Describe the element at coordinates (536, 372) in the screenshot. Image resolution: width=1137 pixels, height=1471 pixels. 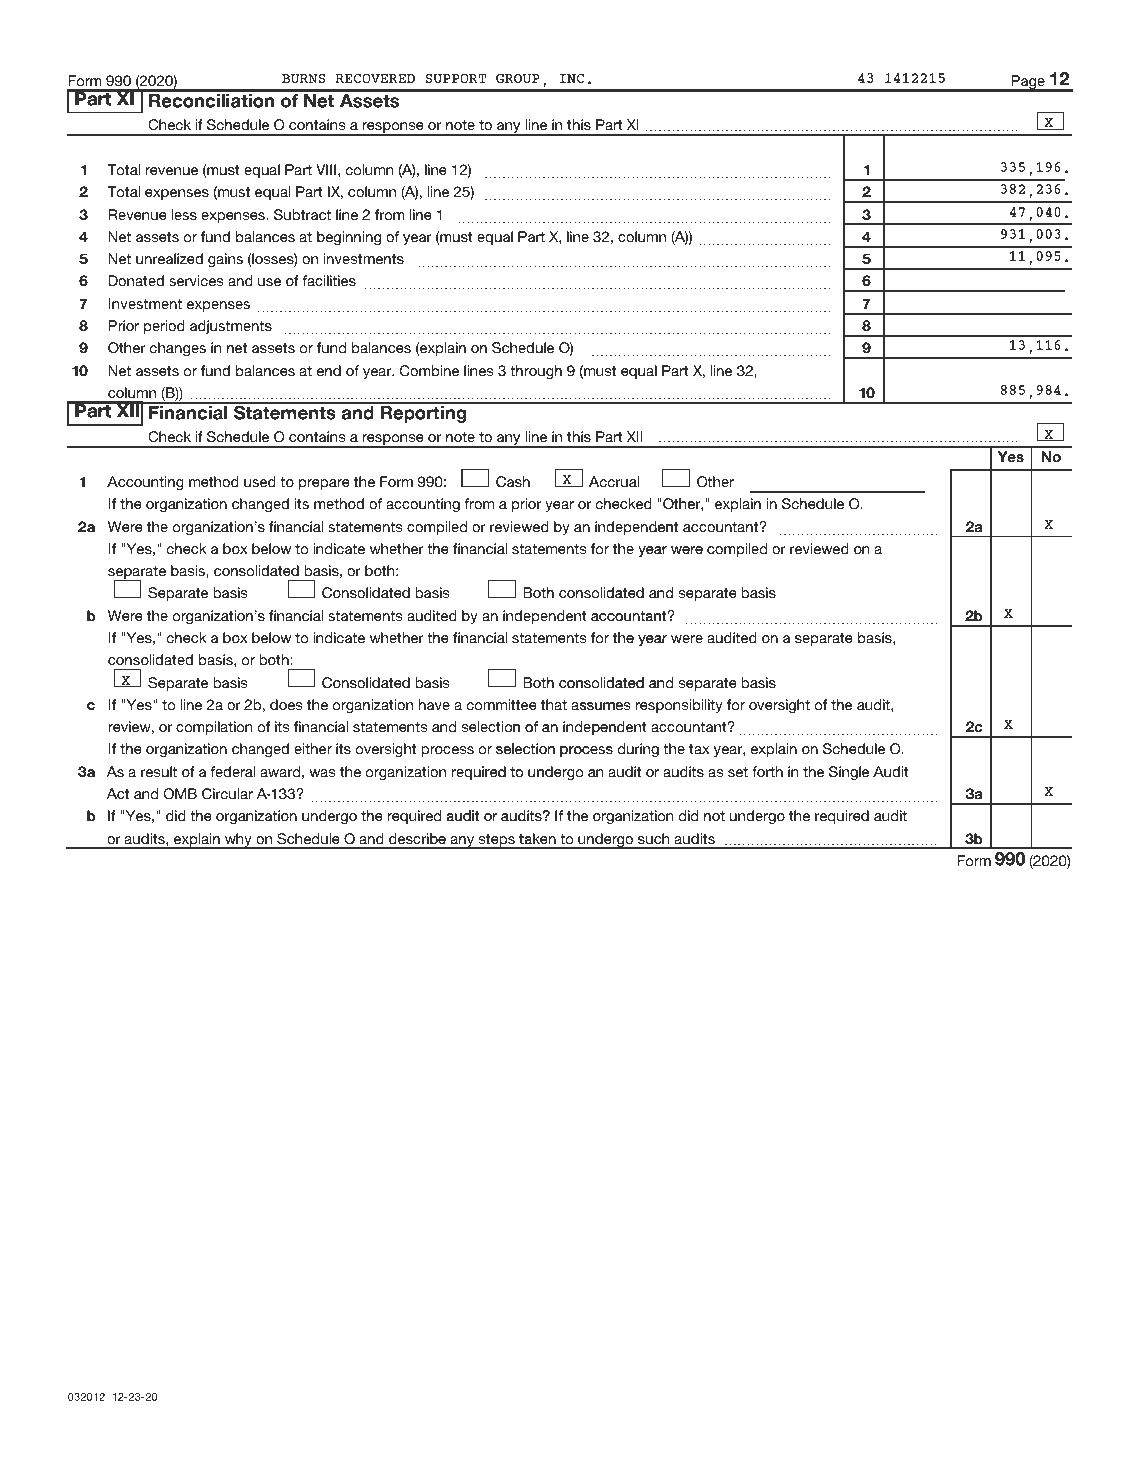
I see `through` at that location.
